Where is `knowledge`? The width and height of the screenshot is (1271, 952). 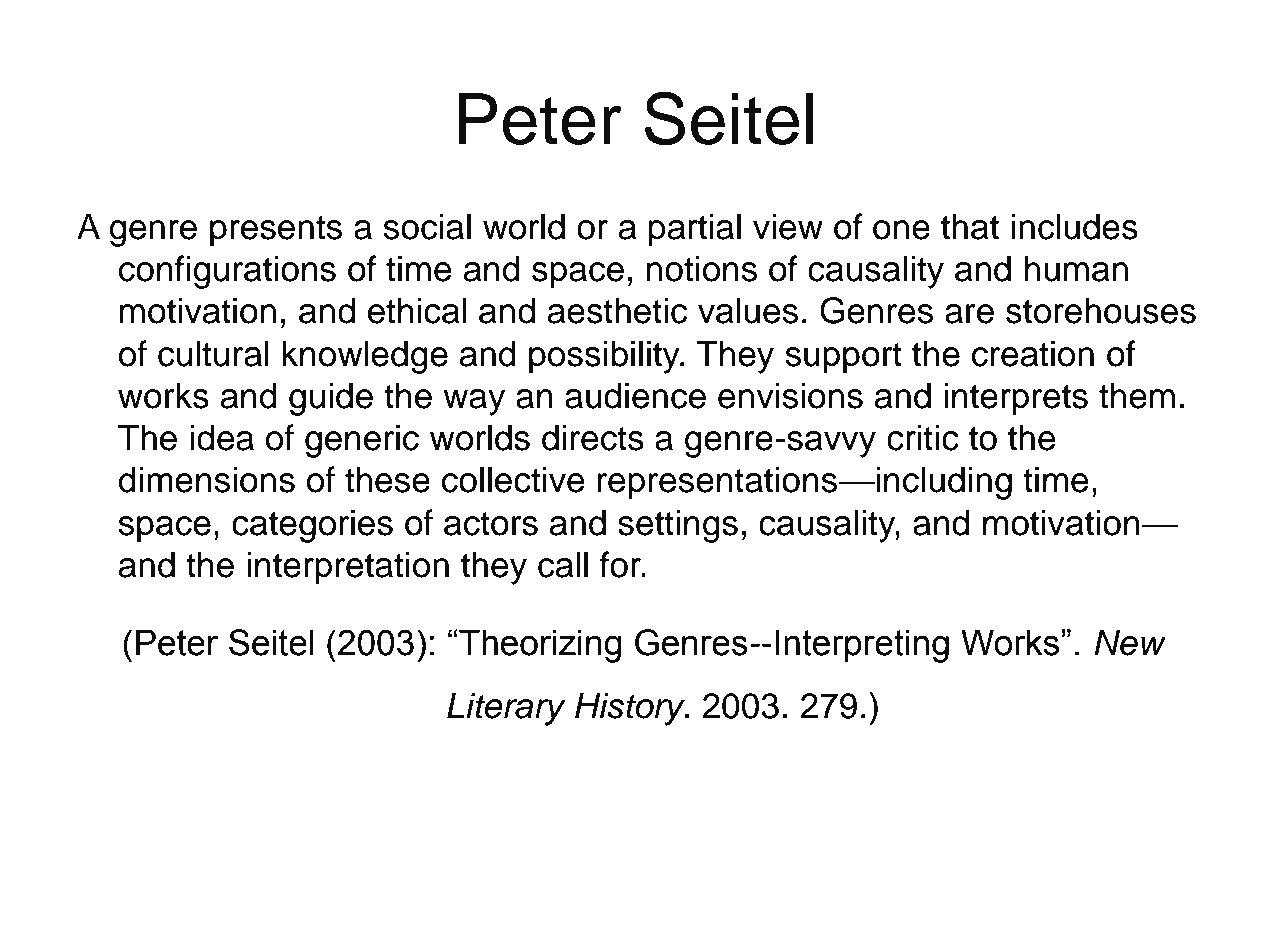 knowledge is located at coordinates (365, 357).
